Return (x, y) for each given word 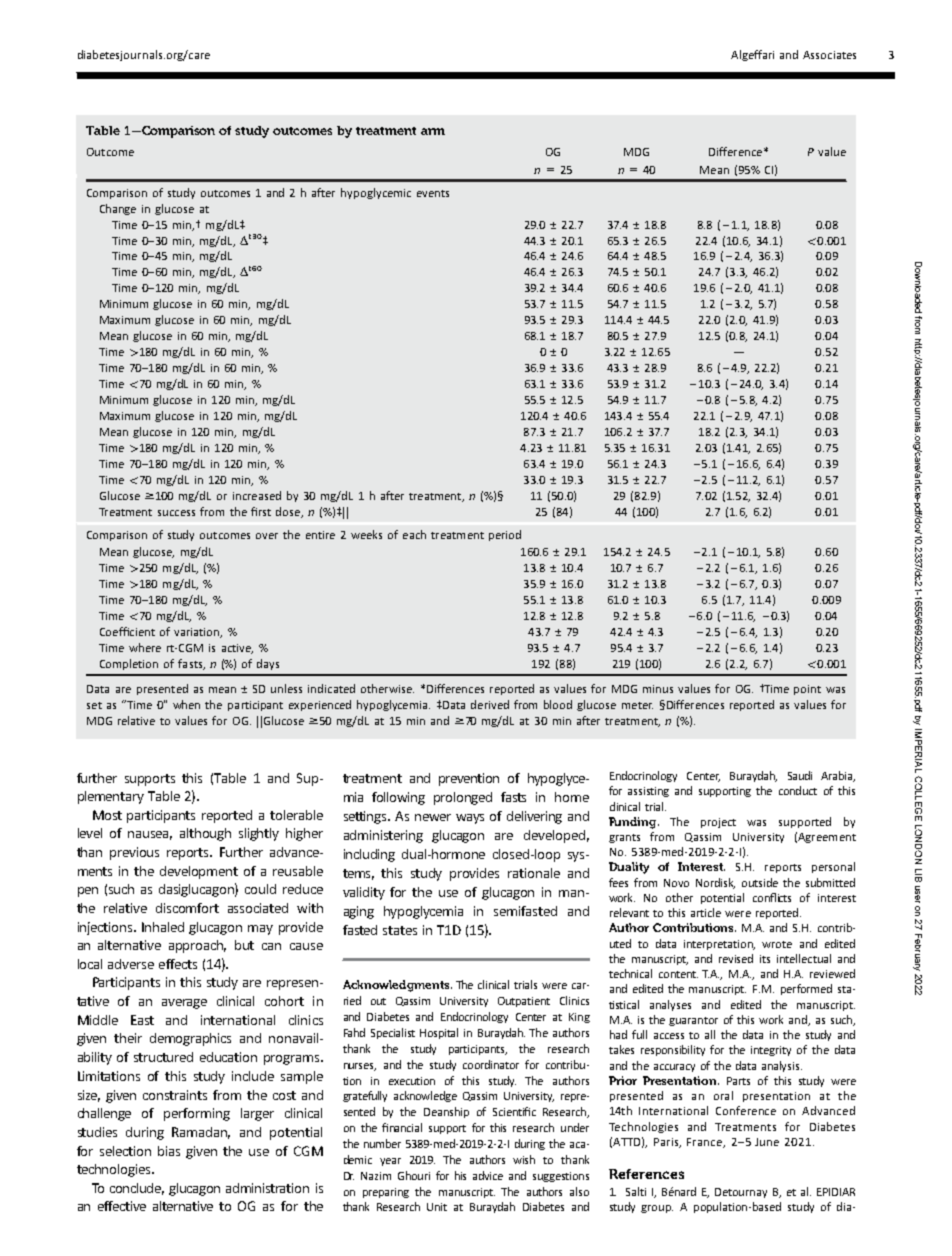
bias (169, 1151)
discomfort (187, 908)
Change (118, 209)
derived (490, 704)
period (505, 535)
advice (488, 1175)
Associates (829, 55)
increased (257, 495)
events (433, 193)
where (145, 647)
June (767, 1142)
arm (433, 131)
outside (760, 882)
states (400, 930)
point (807, 690)
